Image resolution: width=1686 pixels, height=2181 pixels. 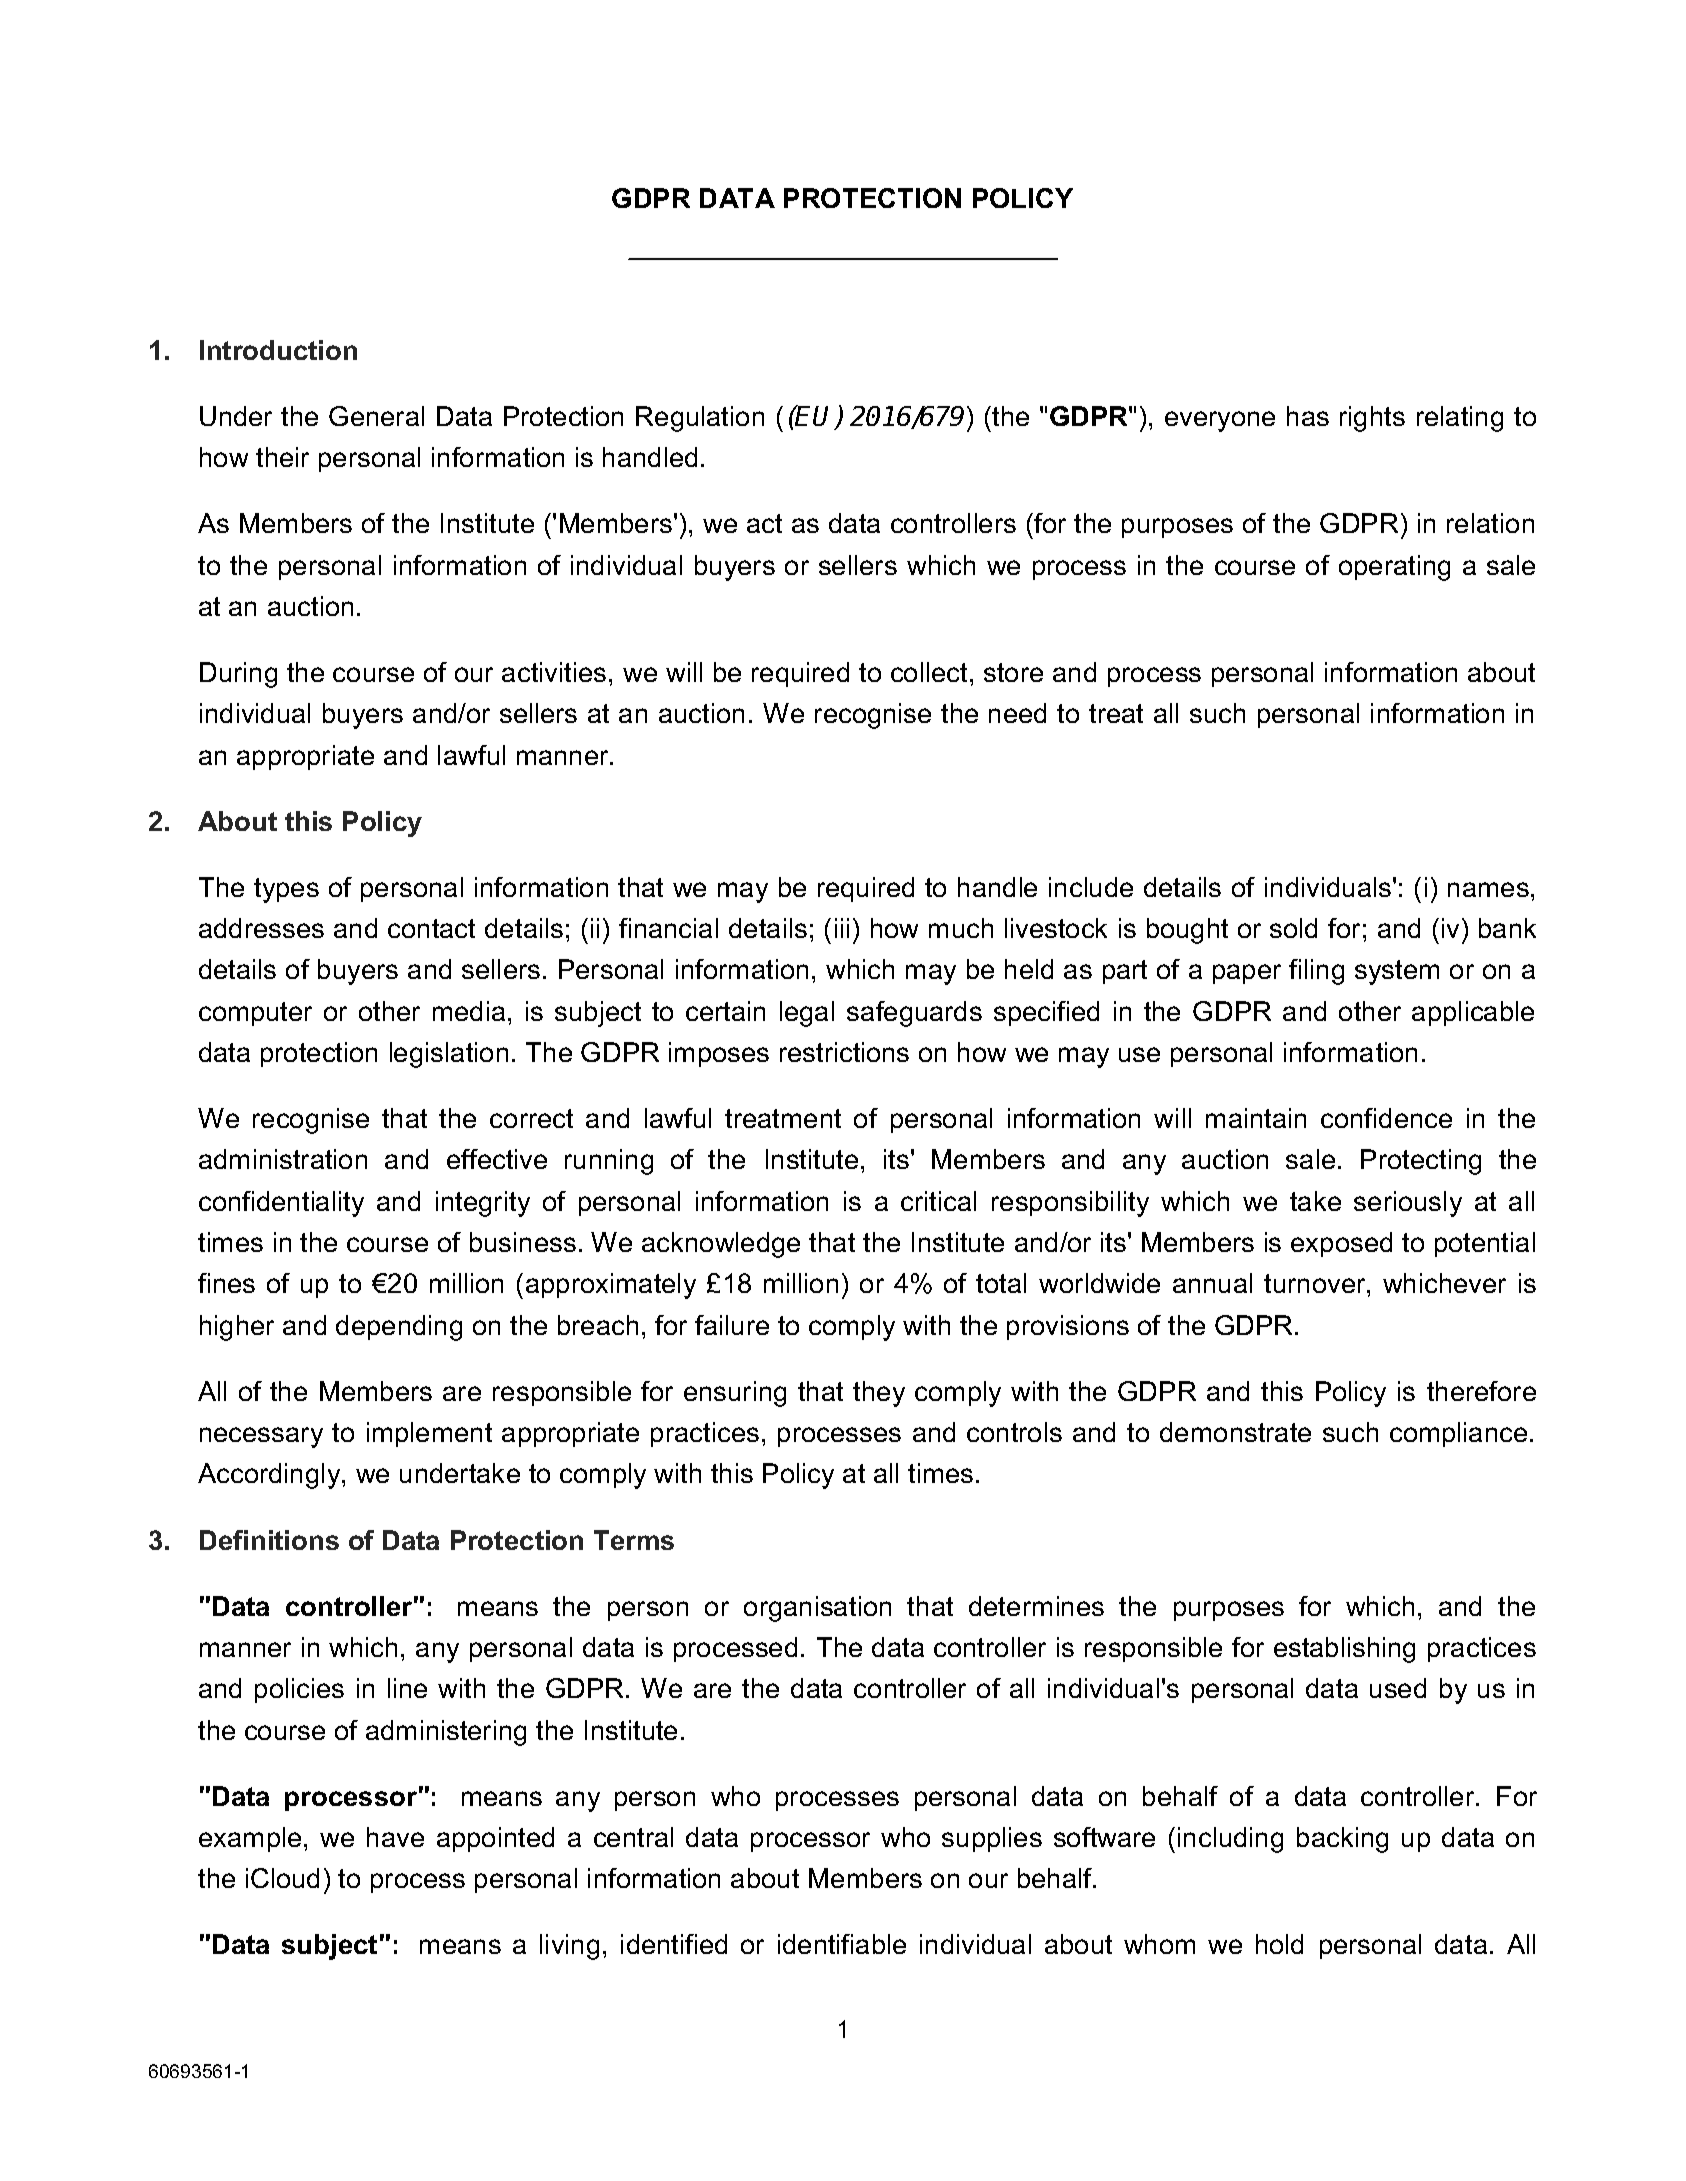 What do you see at coordinates (842, 928) in the page?
I see `iii` at bounding box center [842, 928].
